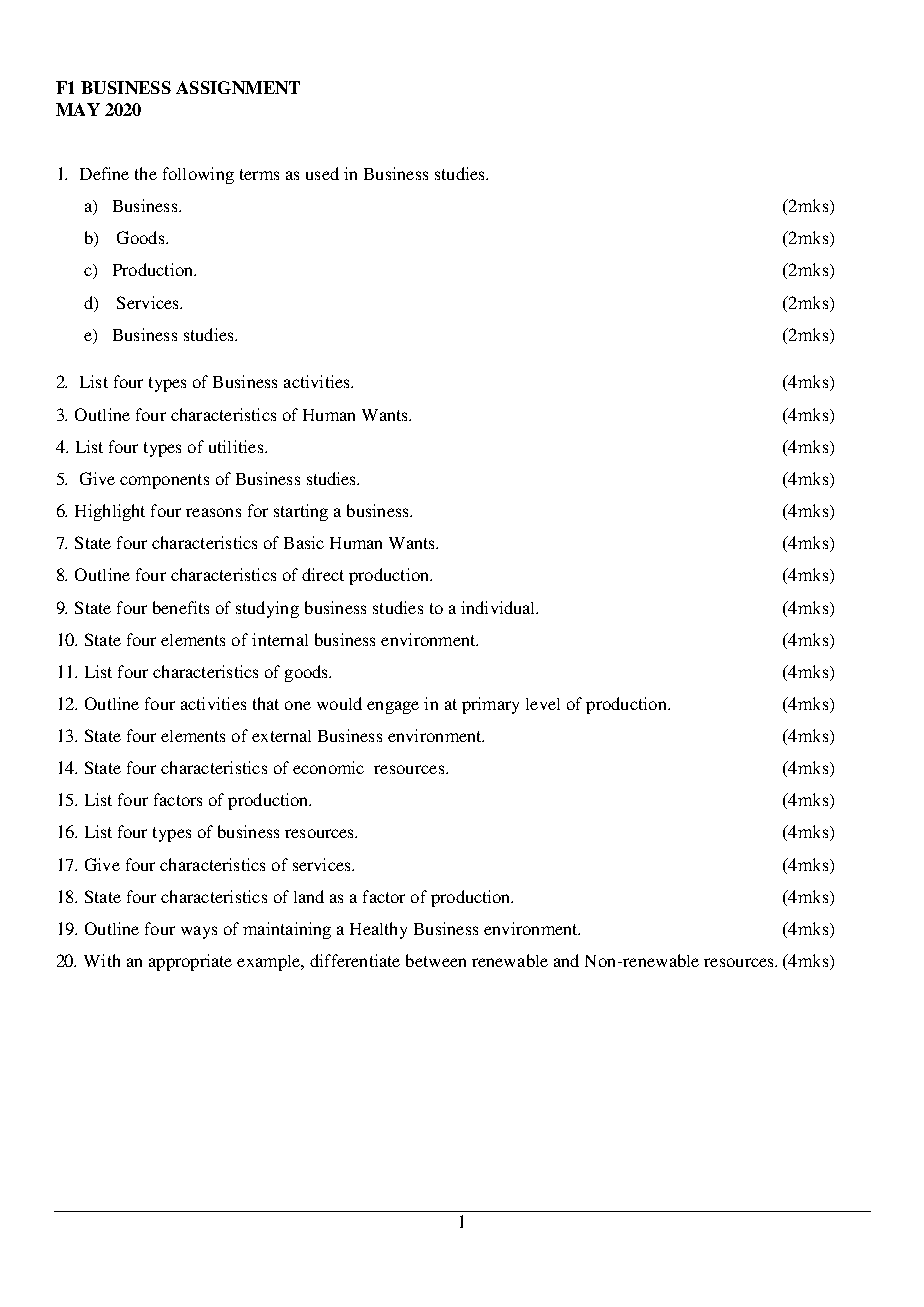 The width and height of the screenshot is (924, 1307). Describe the element at coordinates (102, 960) in the screenshot. I see `With` at that location.
